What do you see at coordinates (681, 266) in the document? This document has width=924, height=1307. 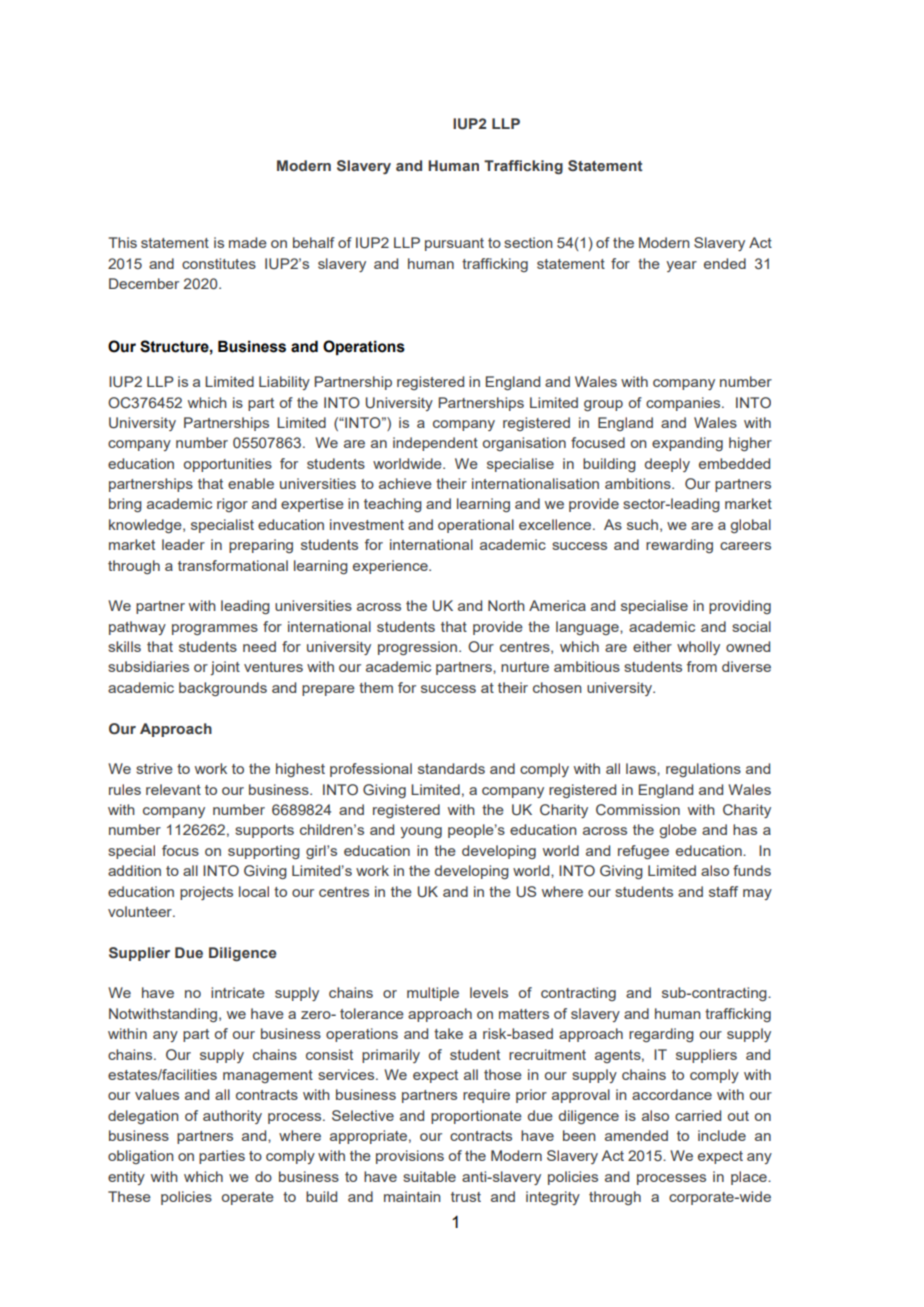 I see `year` at bounding box center [681, 266].
